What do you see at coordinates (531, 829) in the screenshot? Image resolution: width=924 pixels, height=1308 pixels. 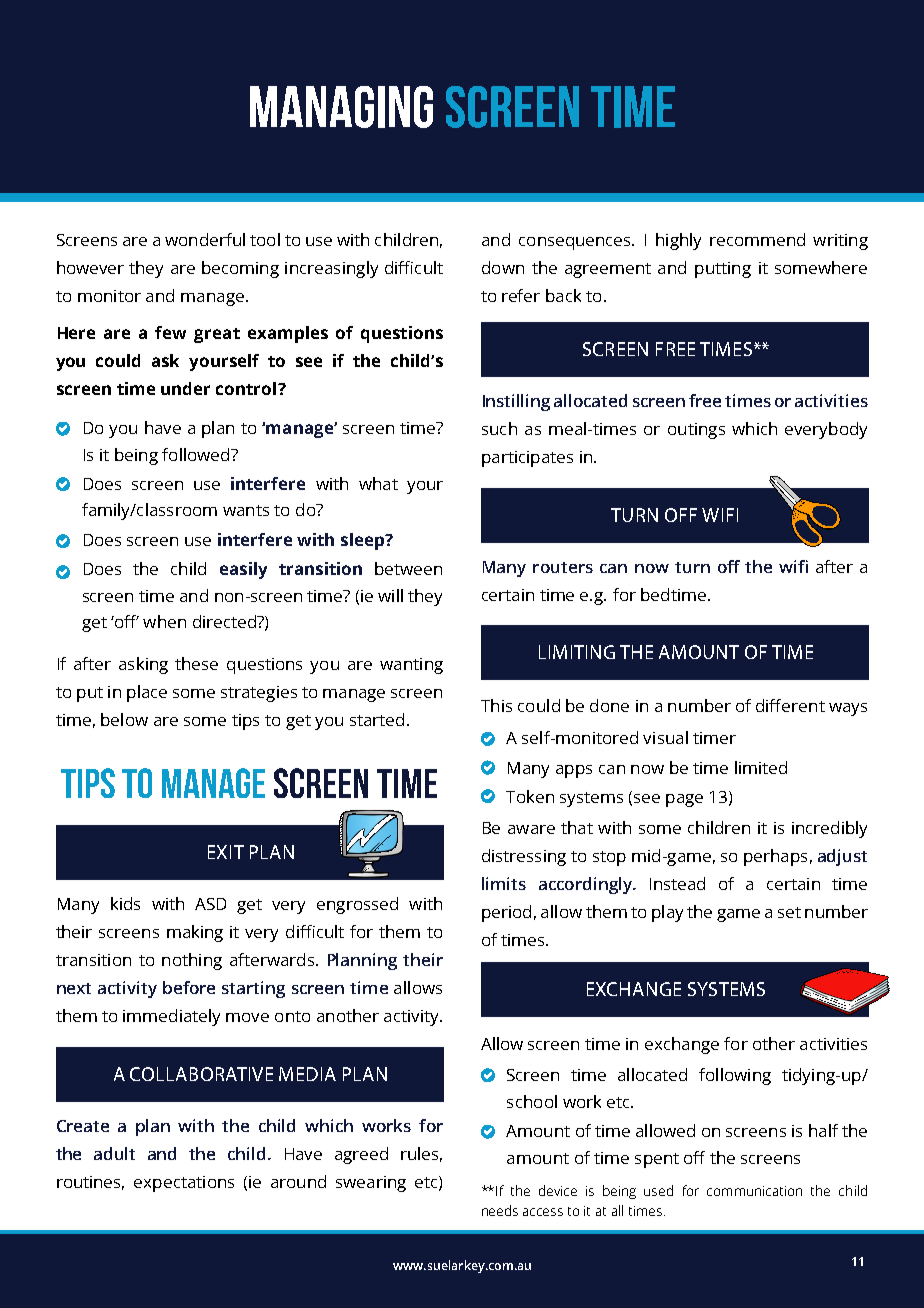 I see `aware` at bounding box center [531, 829].
